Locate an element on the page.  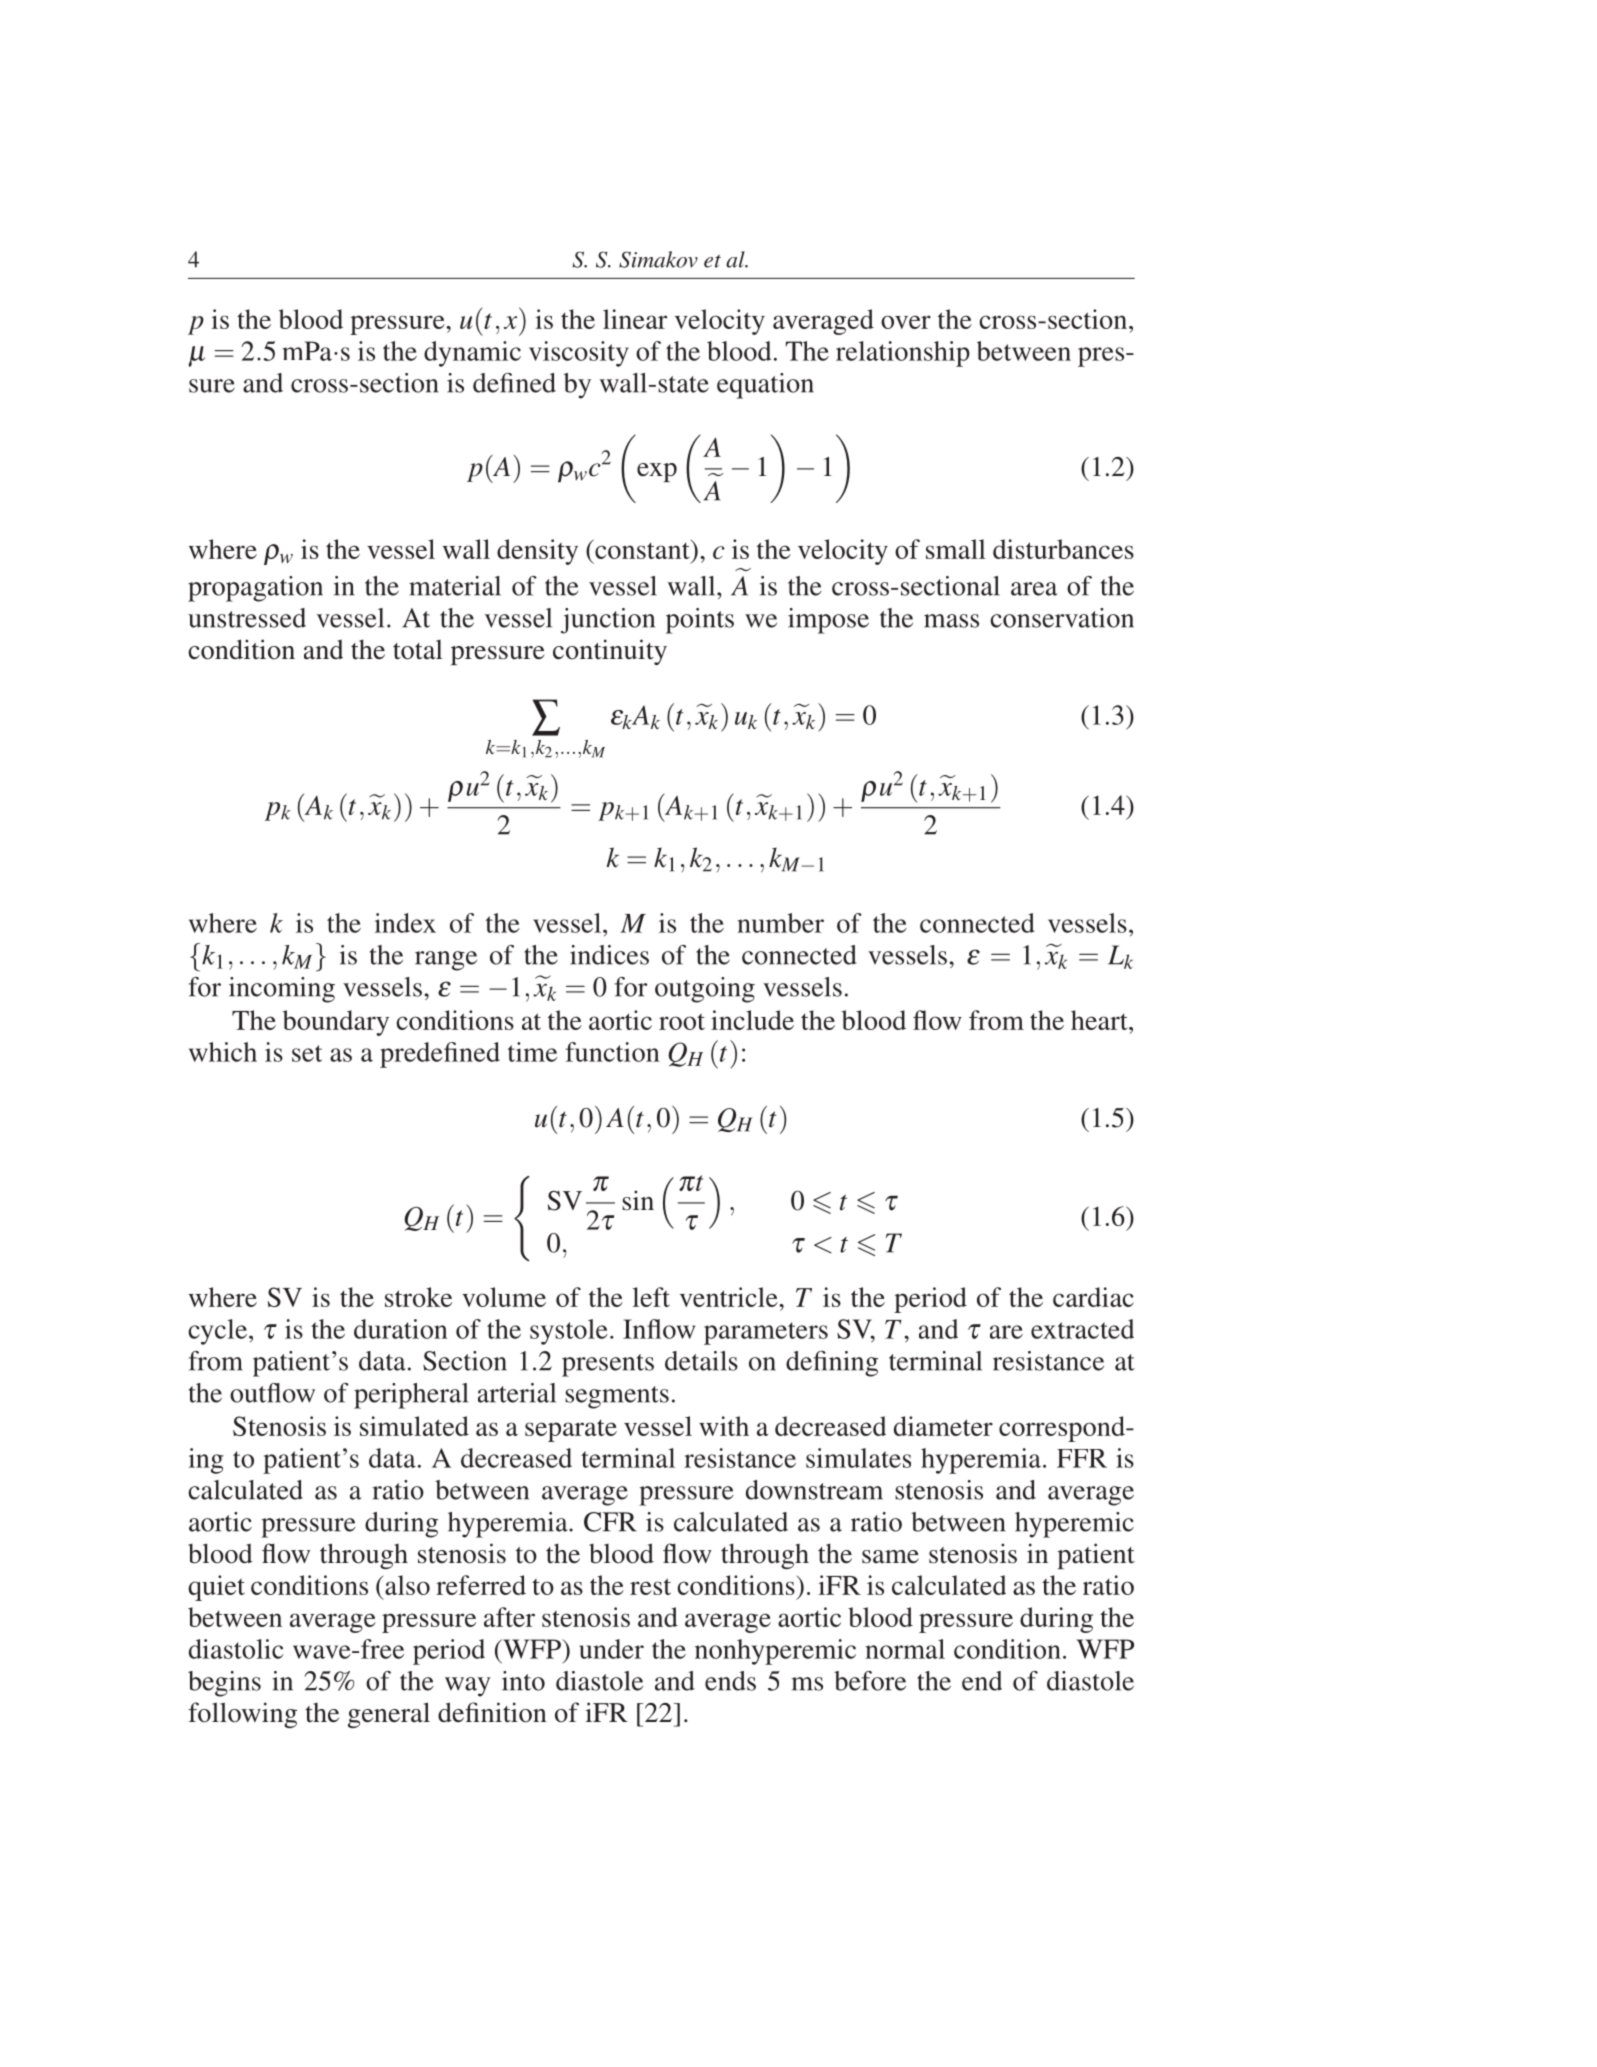
heart is located at coordinates (1100, 1020).
